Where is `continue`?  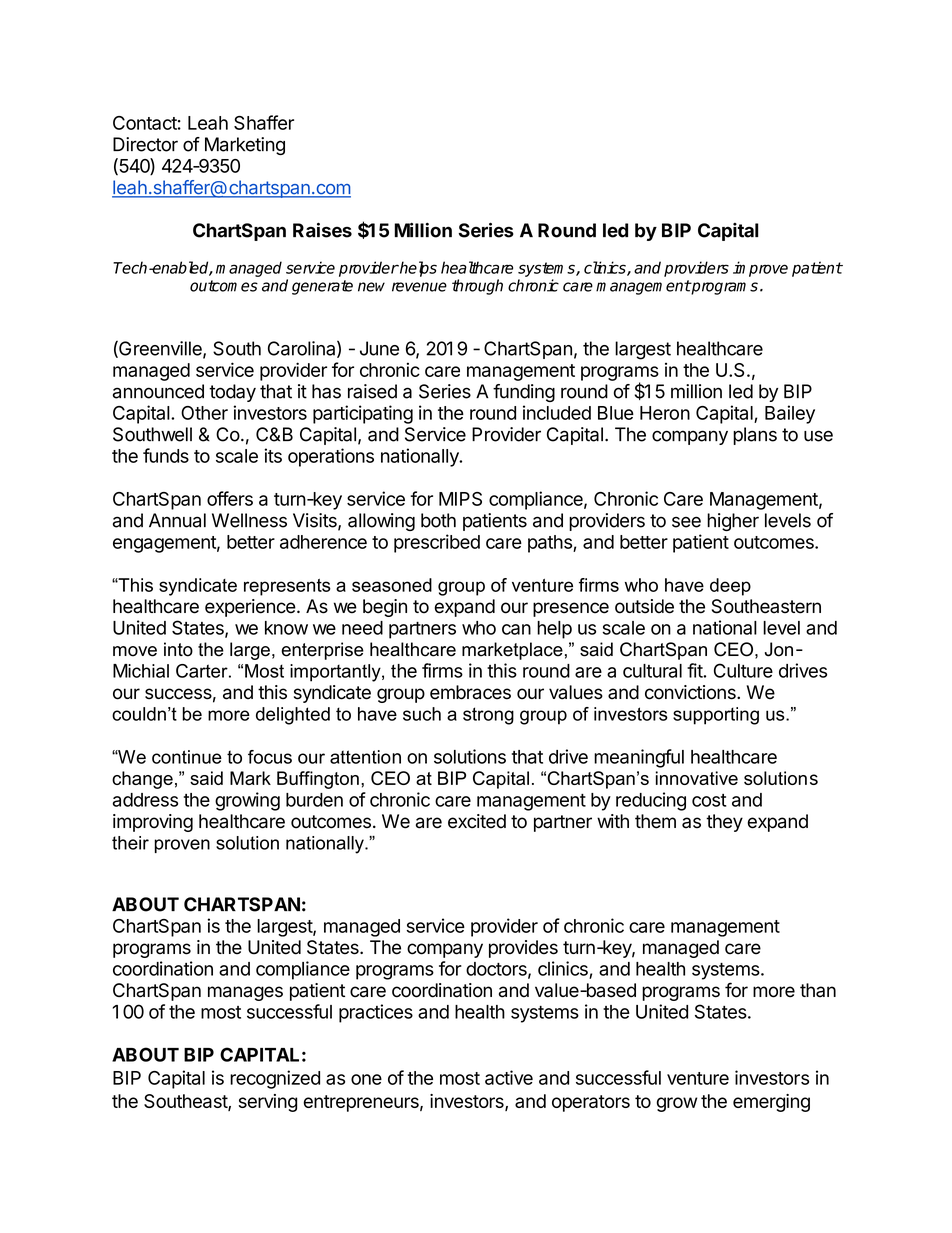 continue is located at coordinates (187, 757).
